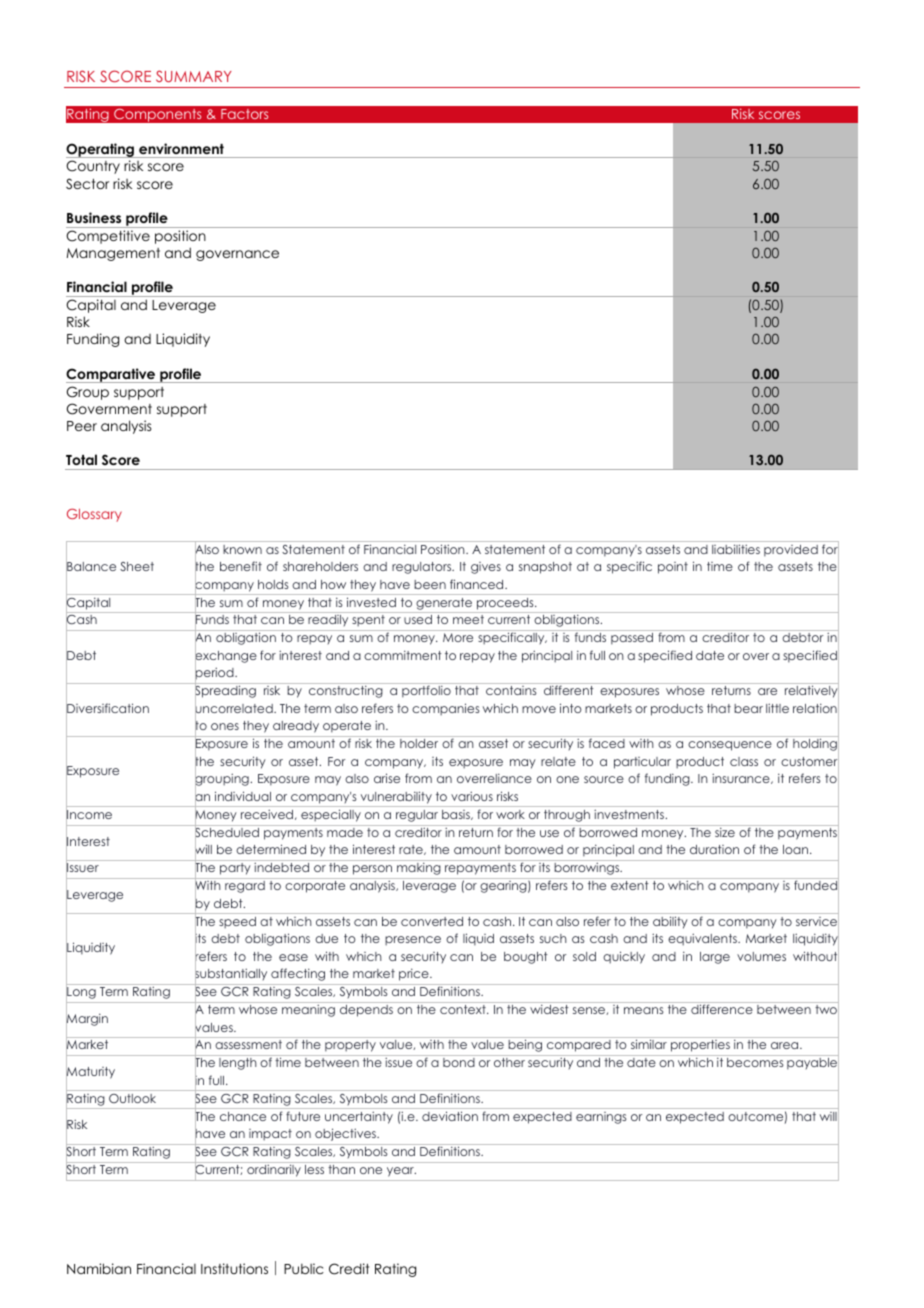 Image resolution: width=924 pixels, height=1308 pixels. I want to click on exchange, so click(226, 657).
